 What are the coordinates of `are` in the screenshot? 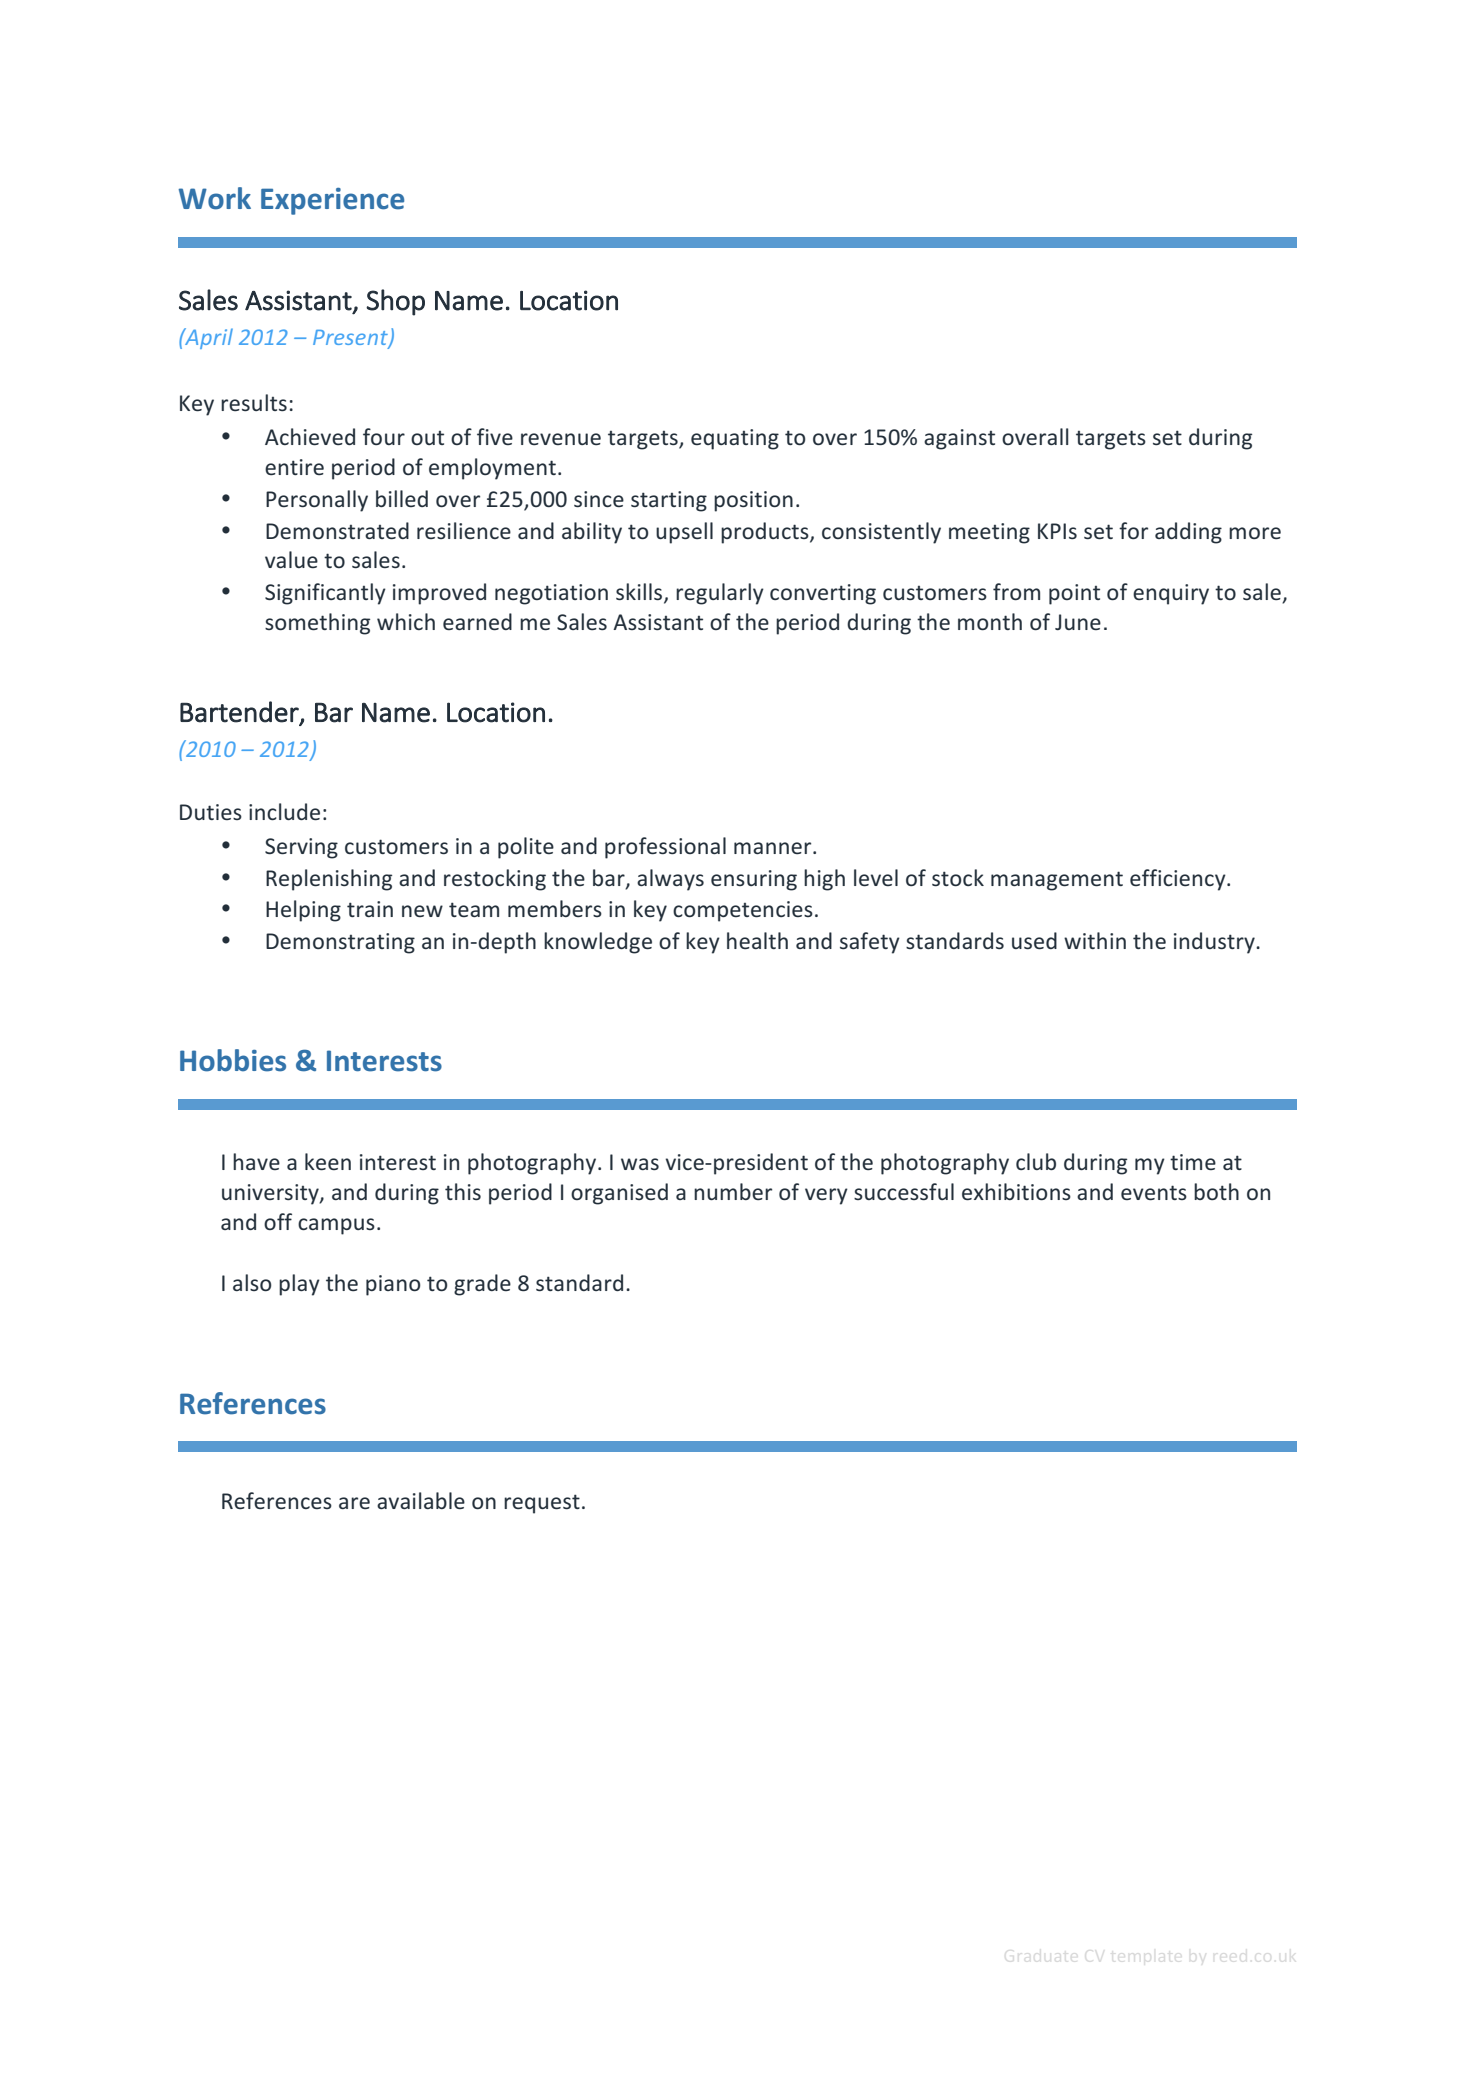 It's located at (354, 1503).
